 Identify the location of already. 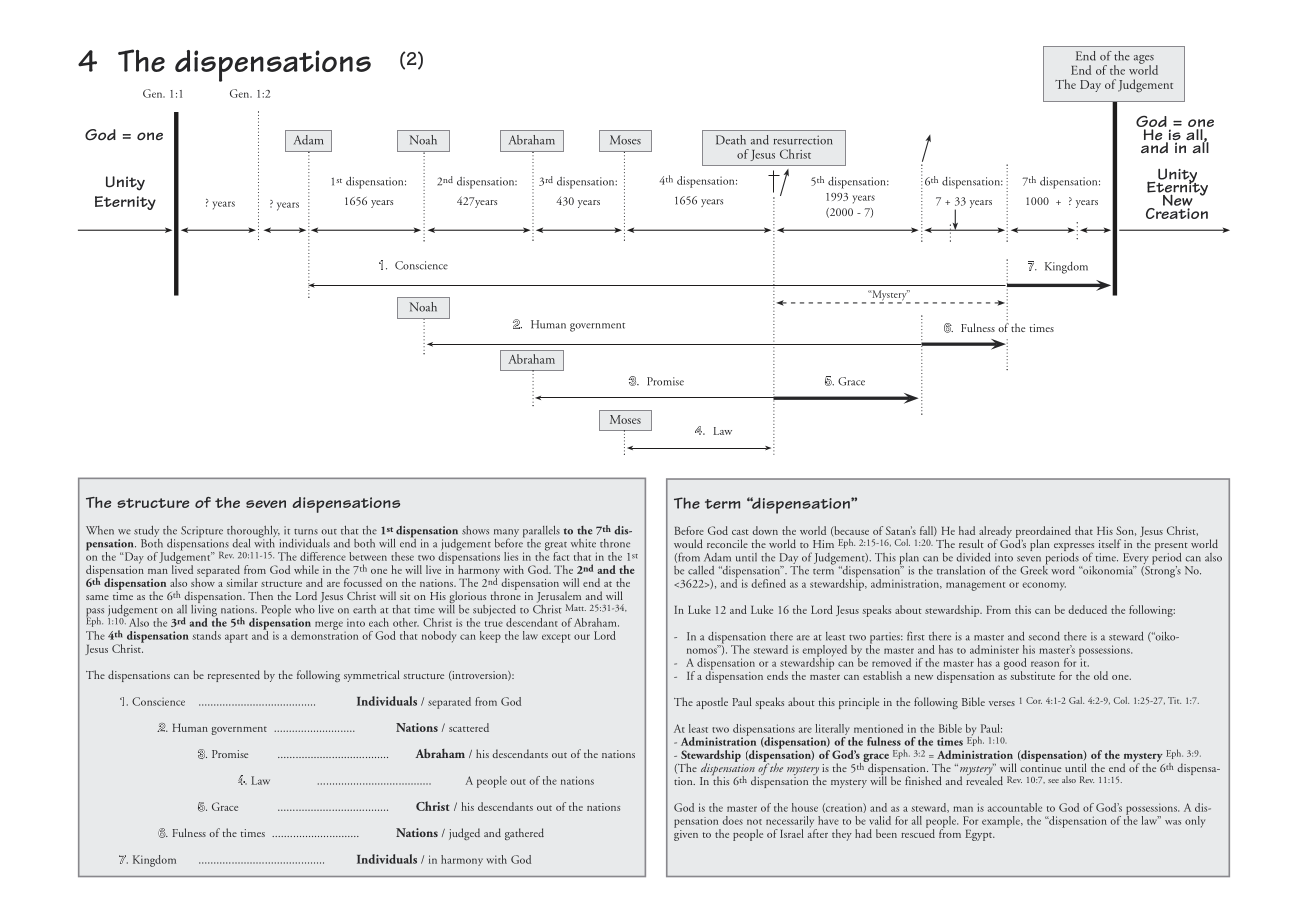
(995, 533).
